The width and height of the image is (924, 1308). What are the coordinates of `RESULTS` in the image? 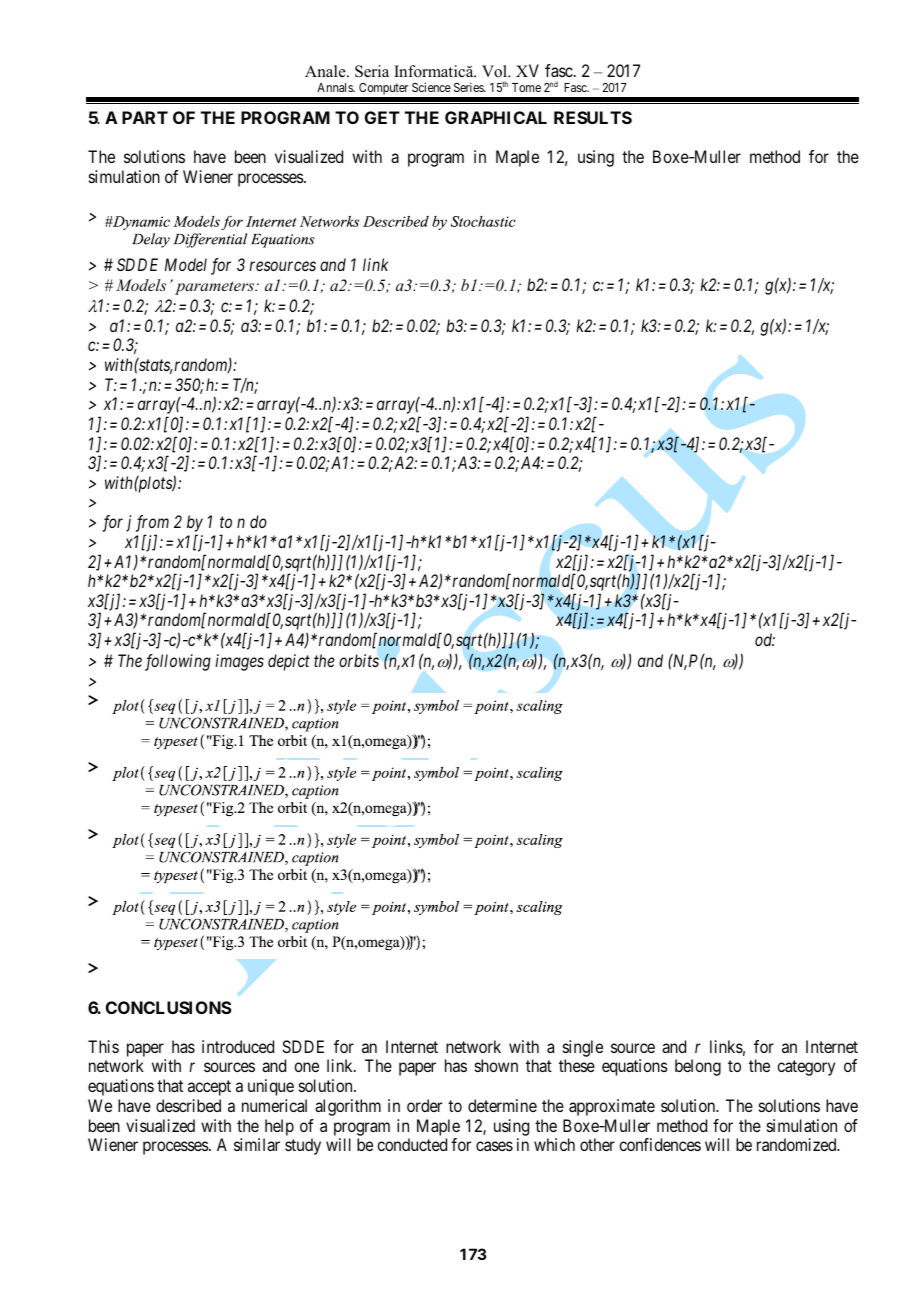 It's located at (593, 117).
